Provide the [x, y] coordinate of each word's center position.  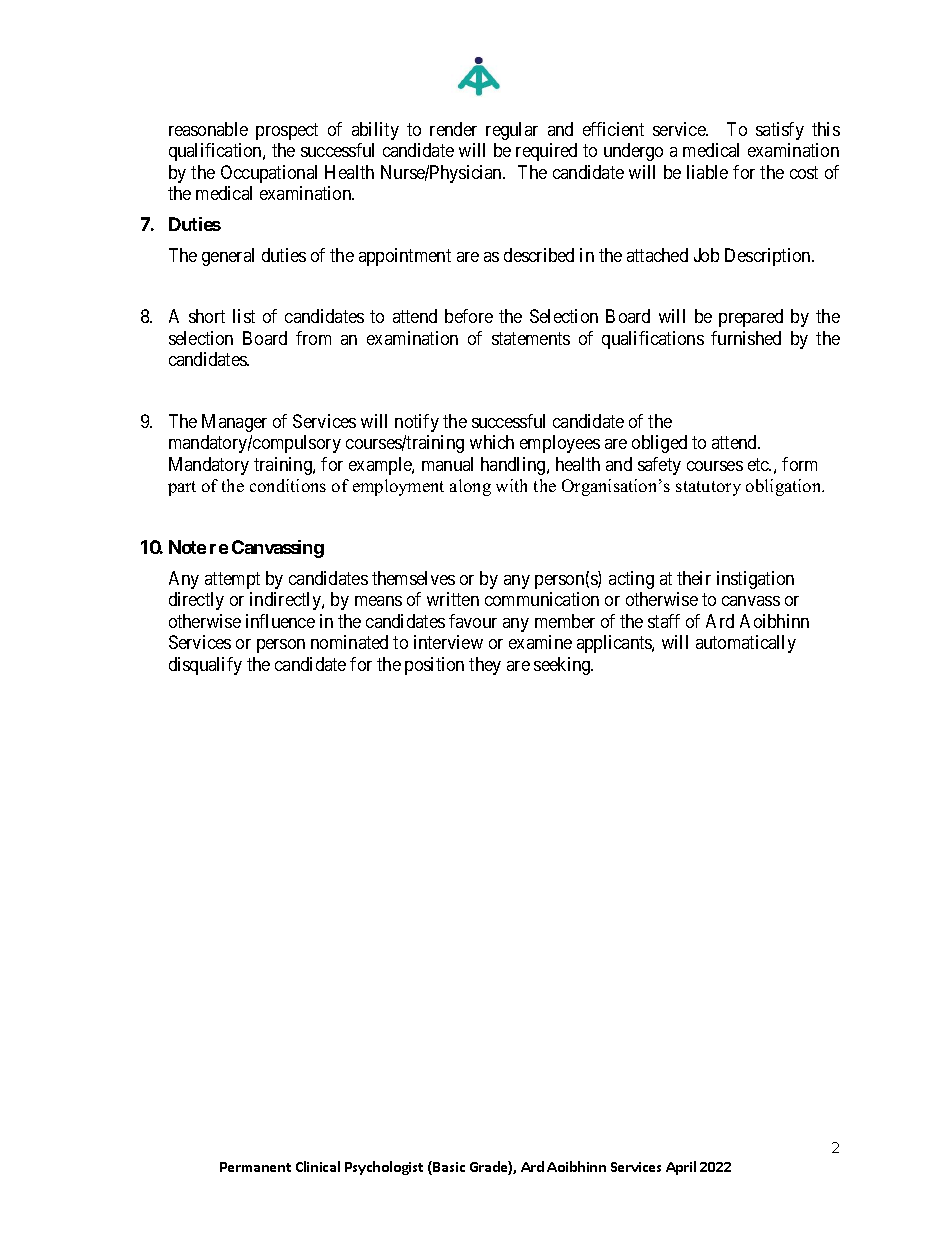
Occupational [269, 174]
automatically [746, 644]
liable [707, 172]
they [485, 666]
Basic [448, 1168]
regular [512, 131]
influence [280, 621]
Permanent [255, 1167]
